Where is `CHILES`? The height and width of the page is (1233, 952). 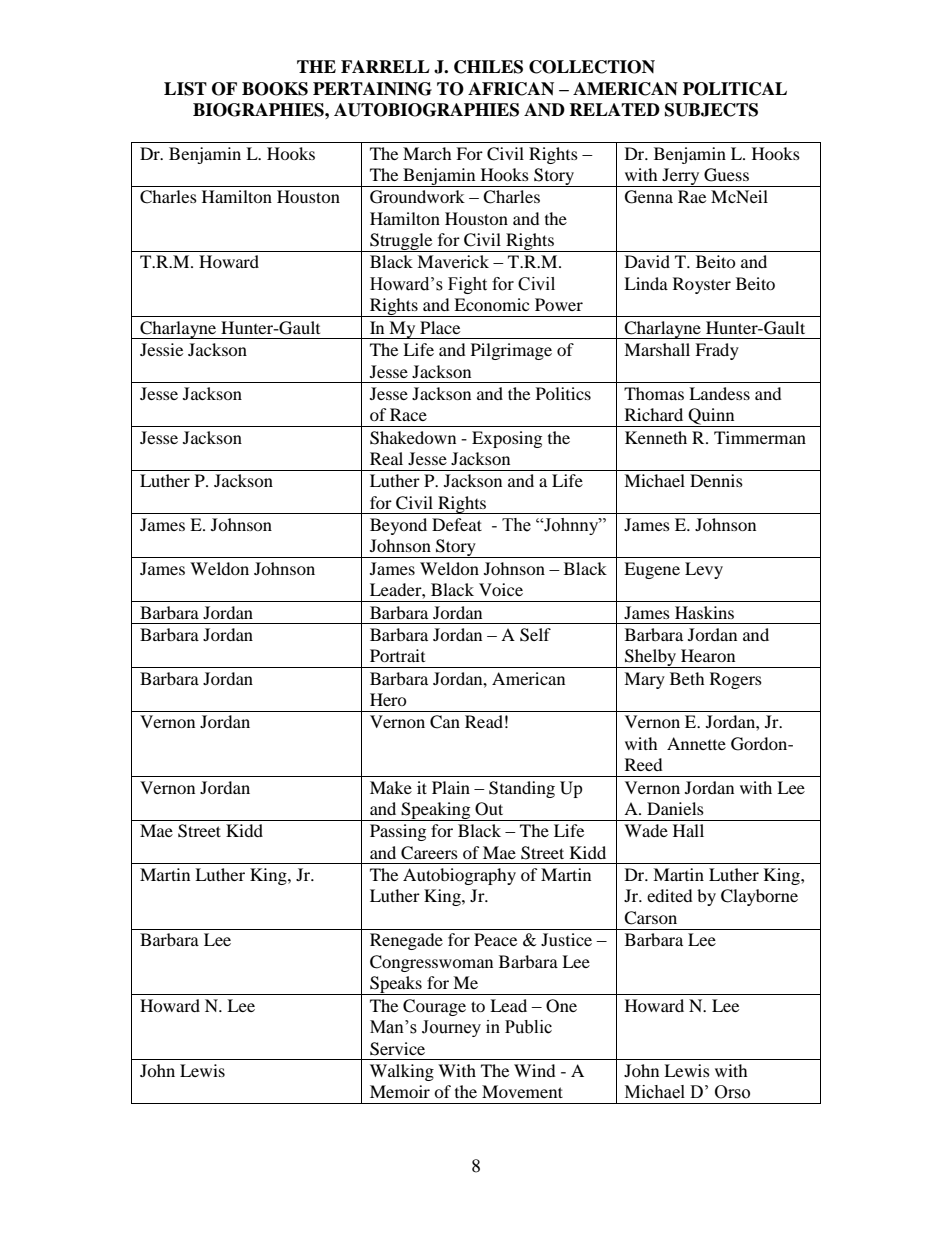 CHILES is located at coordinates (488, 67).
